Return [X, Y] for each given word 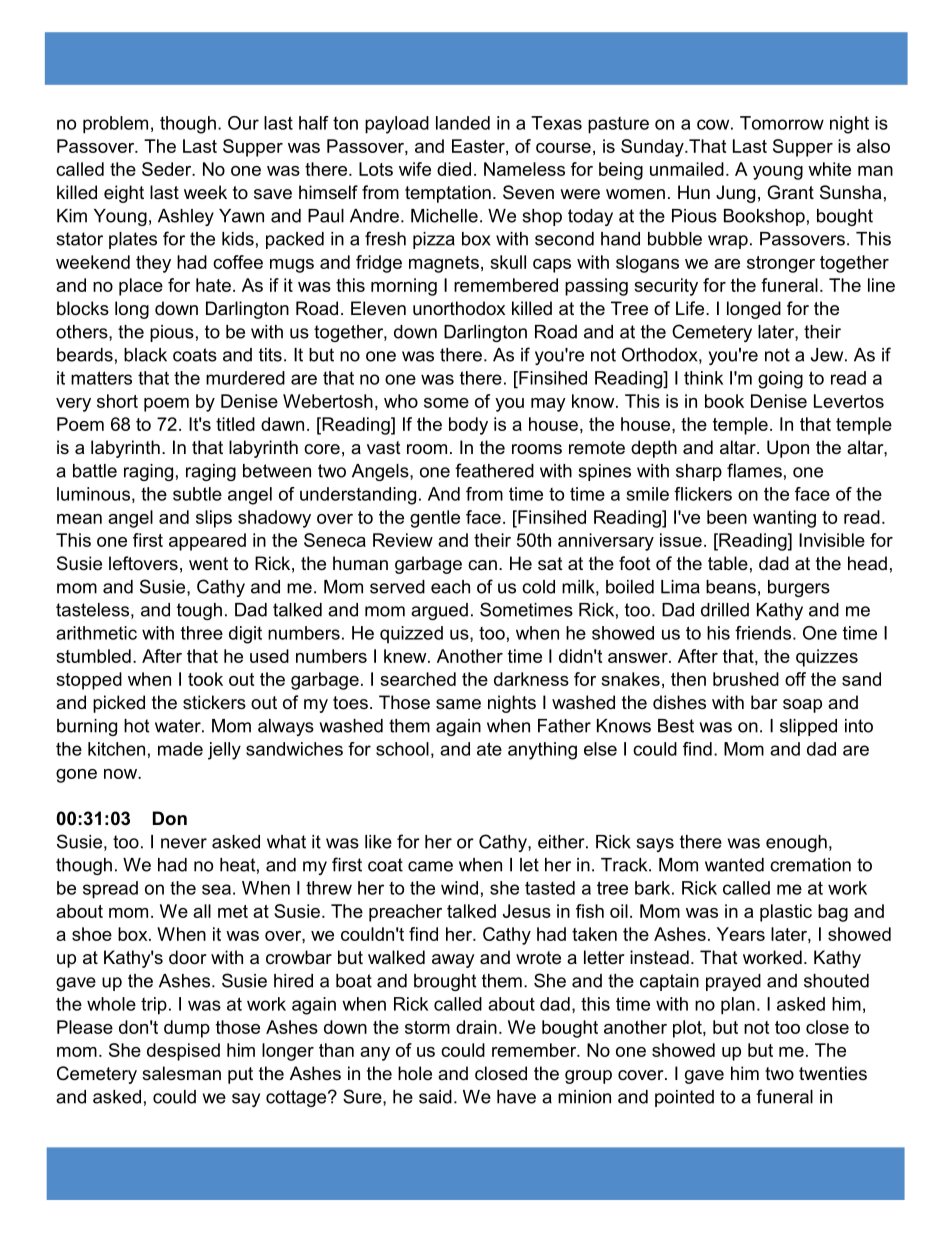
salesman [181, 1073]
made [180, 749]
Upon [788, 449]
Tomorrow [782, 123]
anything [542, 751]
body [468, 426]
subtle [197, 494]
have [516, 1097]
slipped [808, 727]
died [454, 169]
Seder [168, 169]
